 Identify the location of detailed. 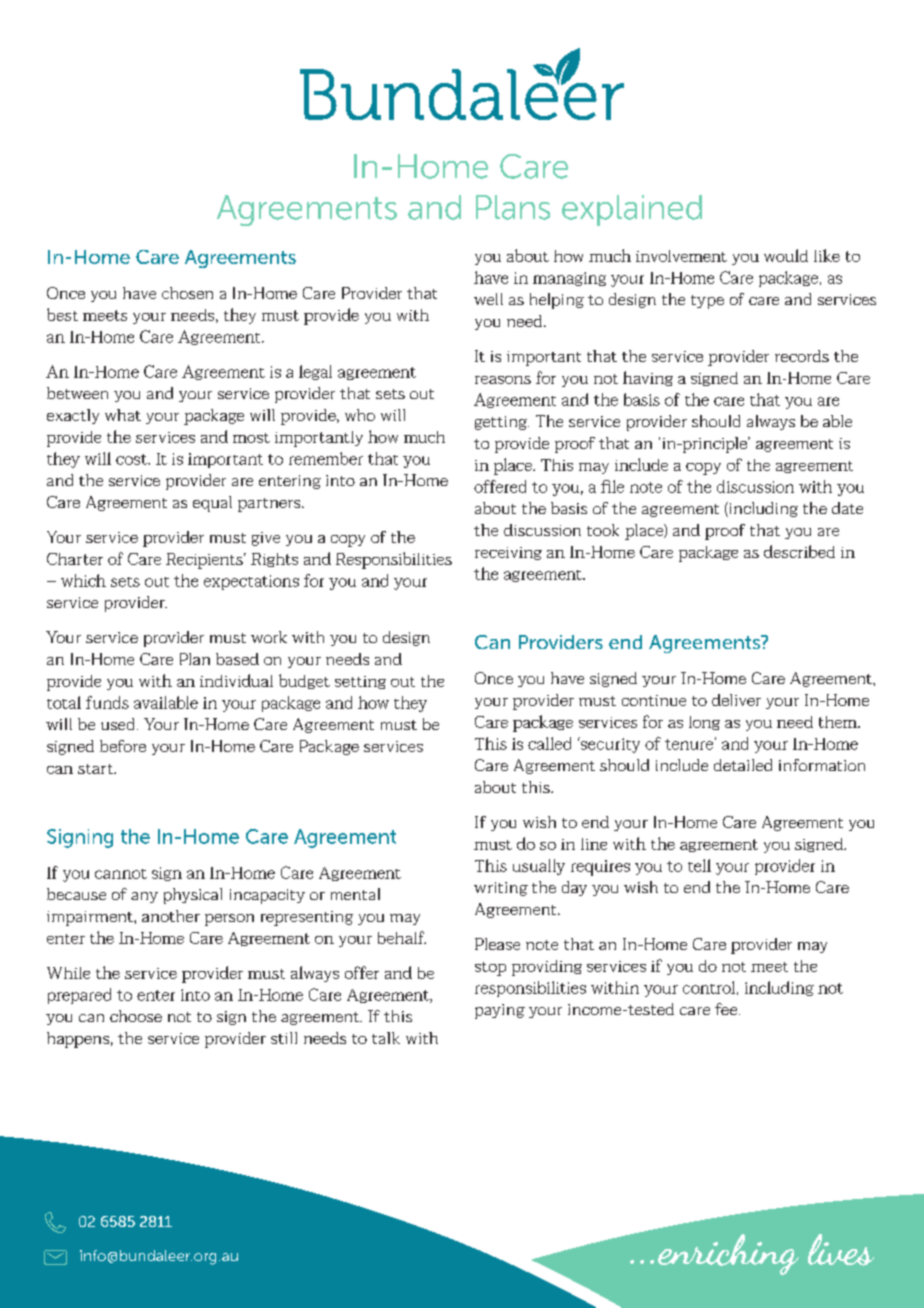
(743, 765).
